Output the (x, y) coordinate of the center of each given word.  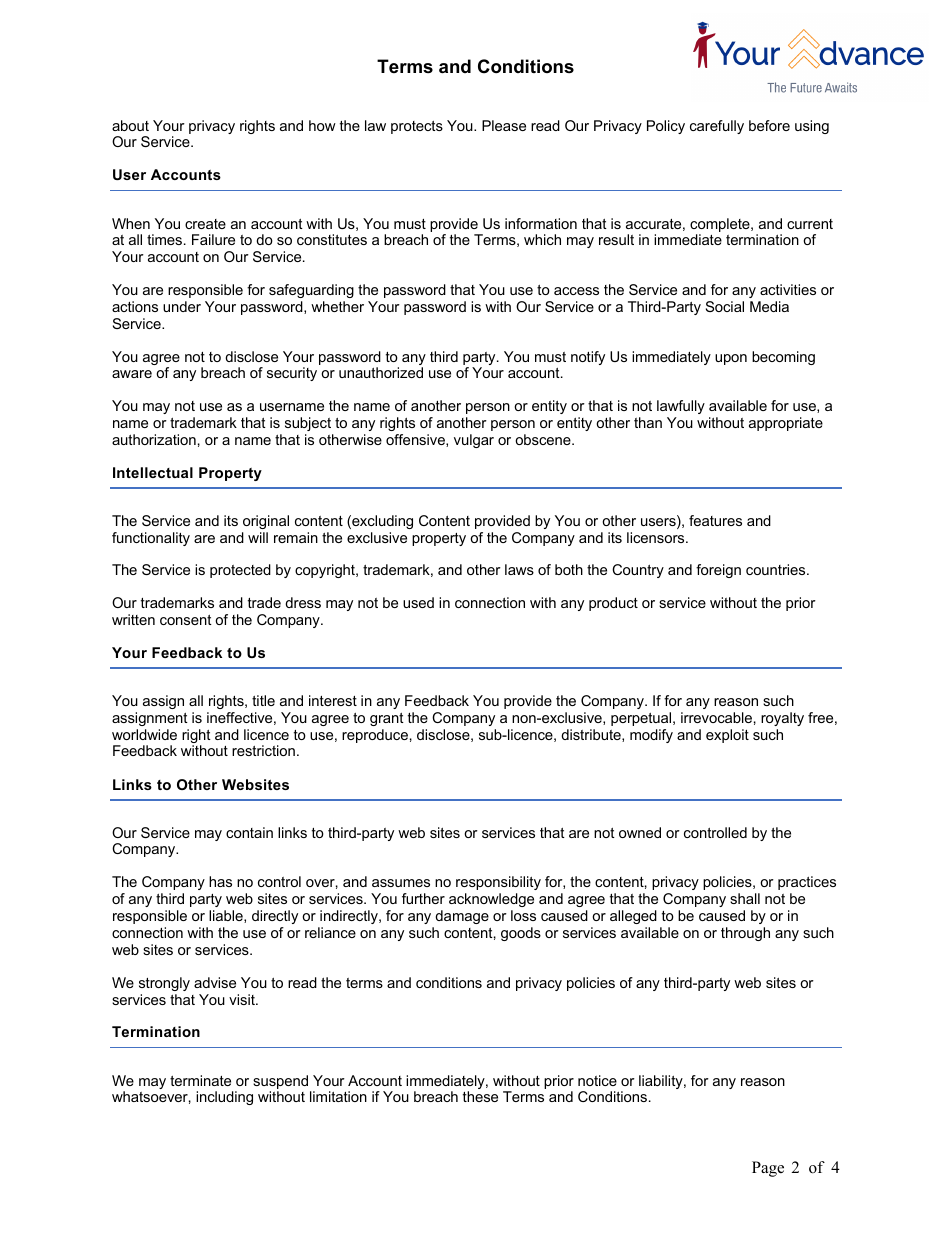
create (205, 224)
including (224, 1098)
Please (504, 125)
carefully (717, 127)
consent (186, 620)
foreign (718, 571)
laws (519, 569)
